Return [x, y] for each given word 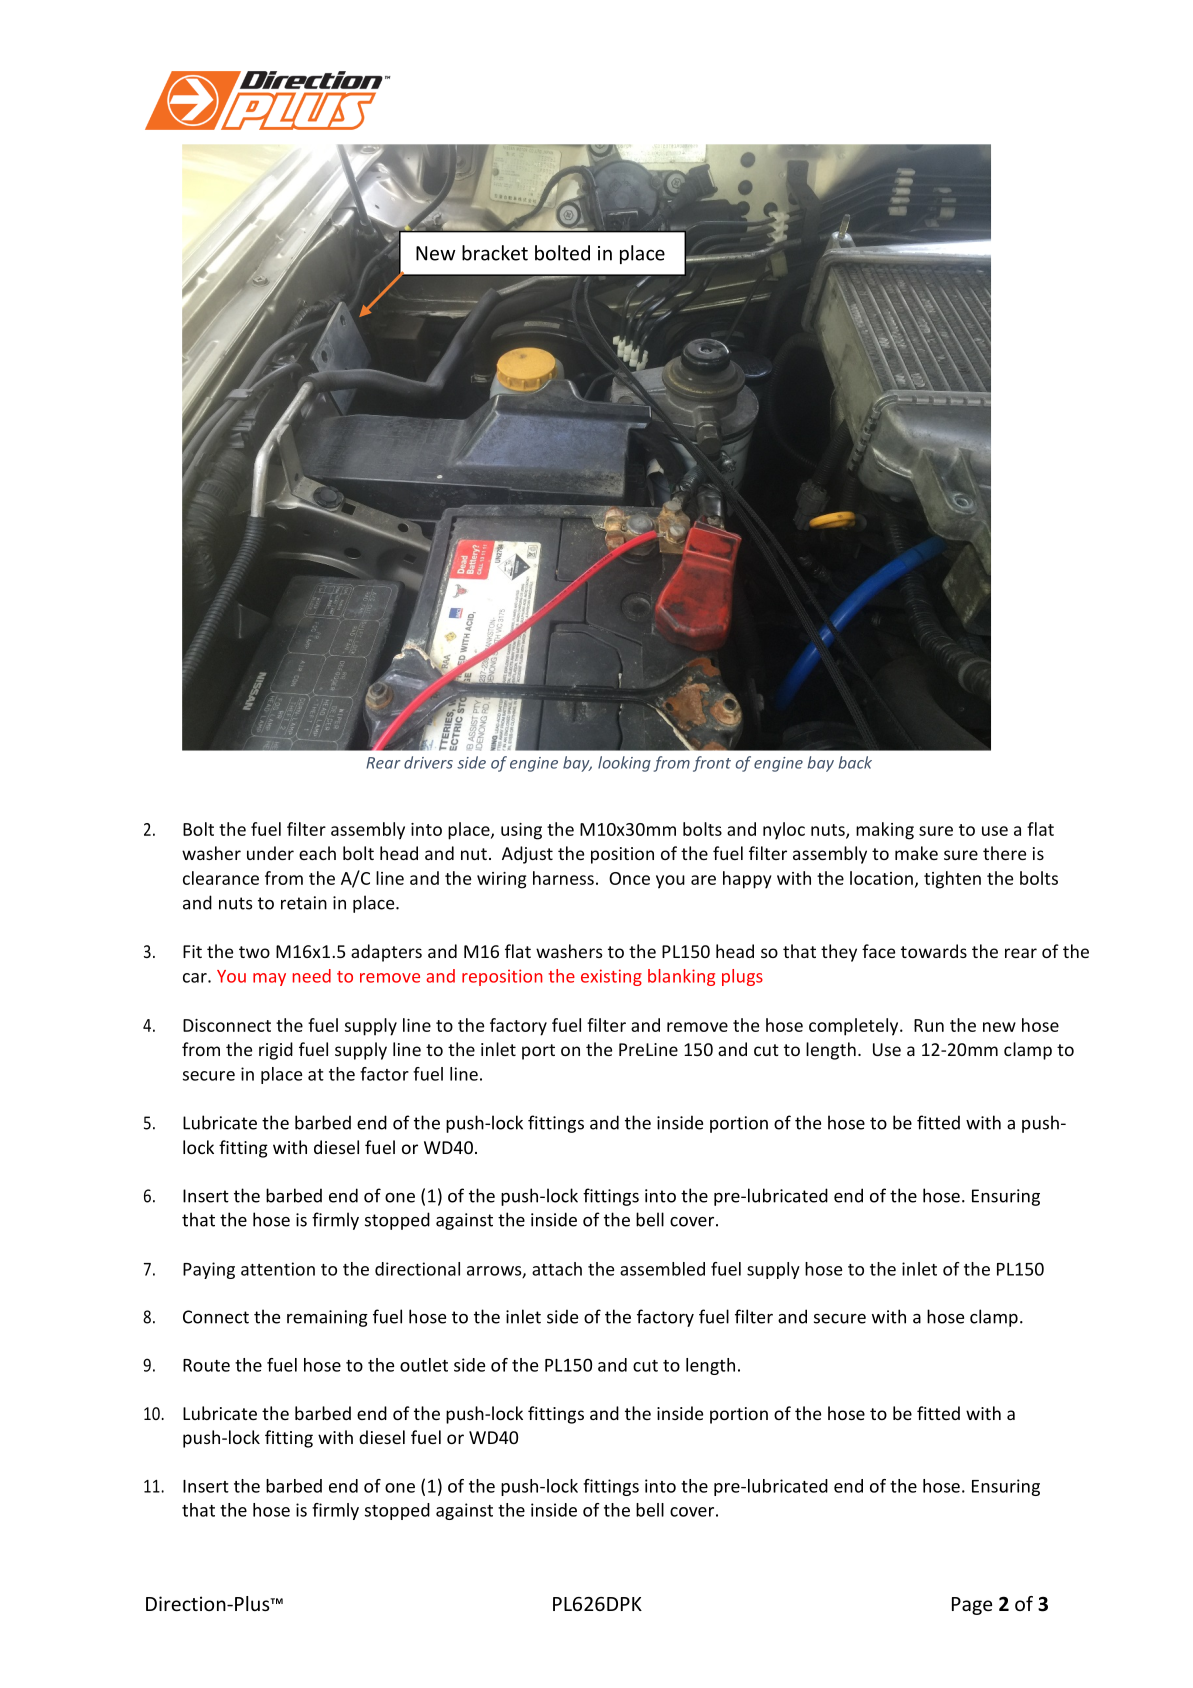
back [855, 762]
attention [278, 1269]
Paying [209, 1270]
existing [611, 977]
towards [934, 951]
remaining [327, 1318]
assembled [662, 1269]
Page [972, 1606]
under [270, 853]
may [269, 979]
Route [206, 1365]
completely [855, 1027]
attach [557, 1269]
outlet [424, 1365]
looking [624, 764]
